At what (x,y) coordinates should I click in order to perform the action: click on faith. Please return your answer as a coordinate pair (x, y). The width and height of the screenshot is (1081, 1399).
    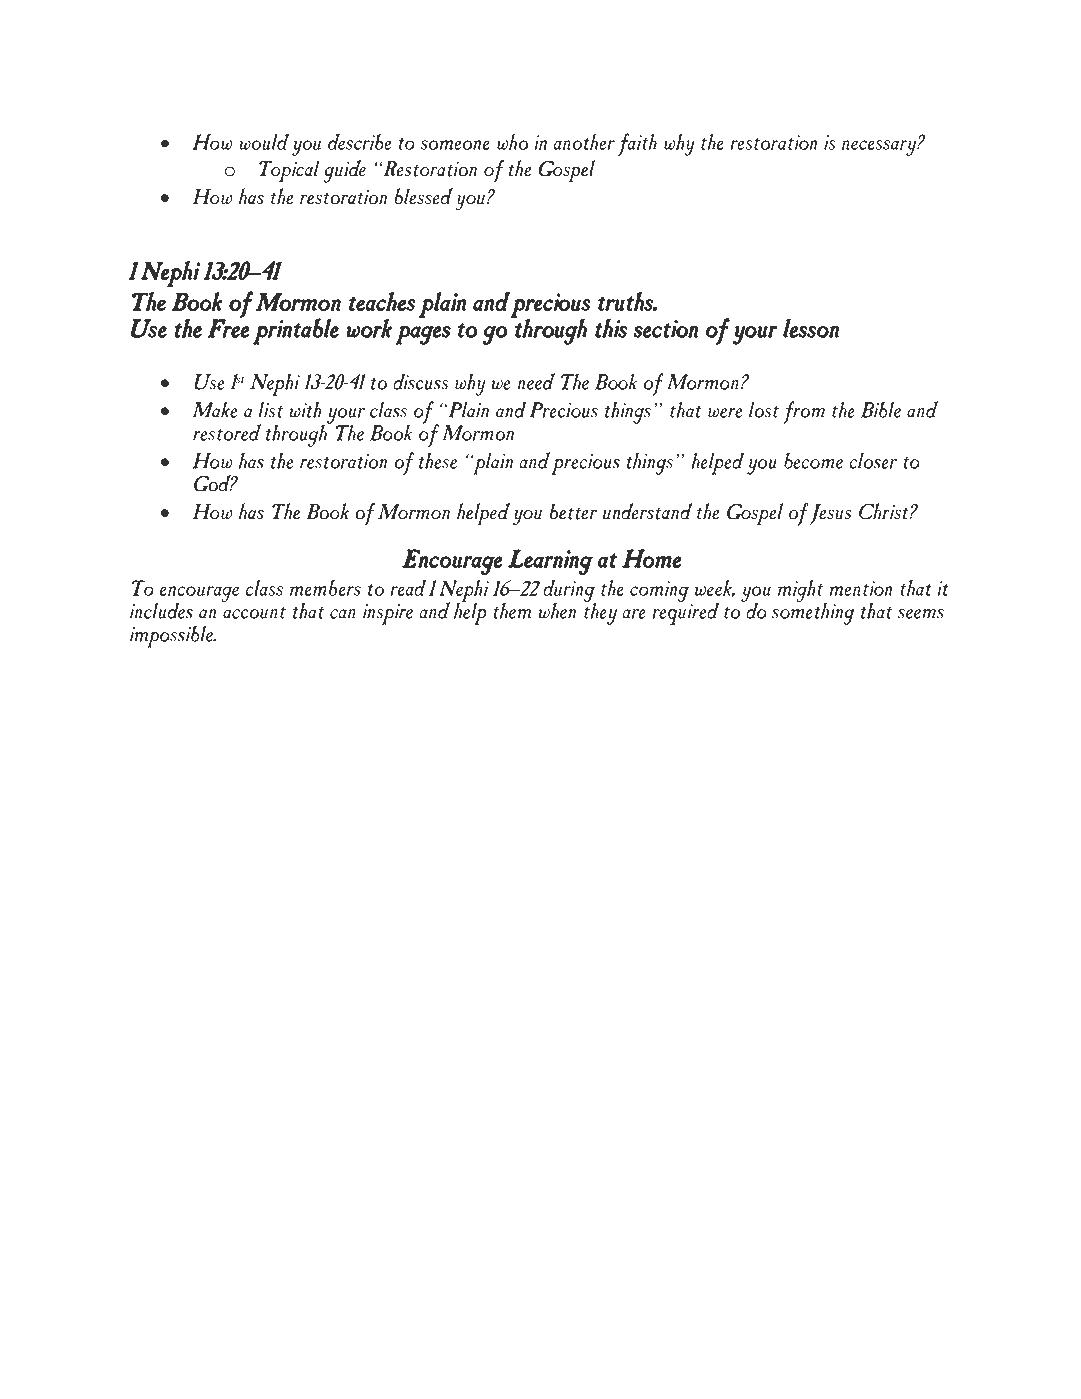
    Looking at the image, I should click on (637, 144).
